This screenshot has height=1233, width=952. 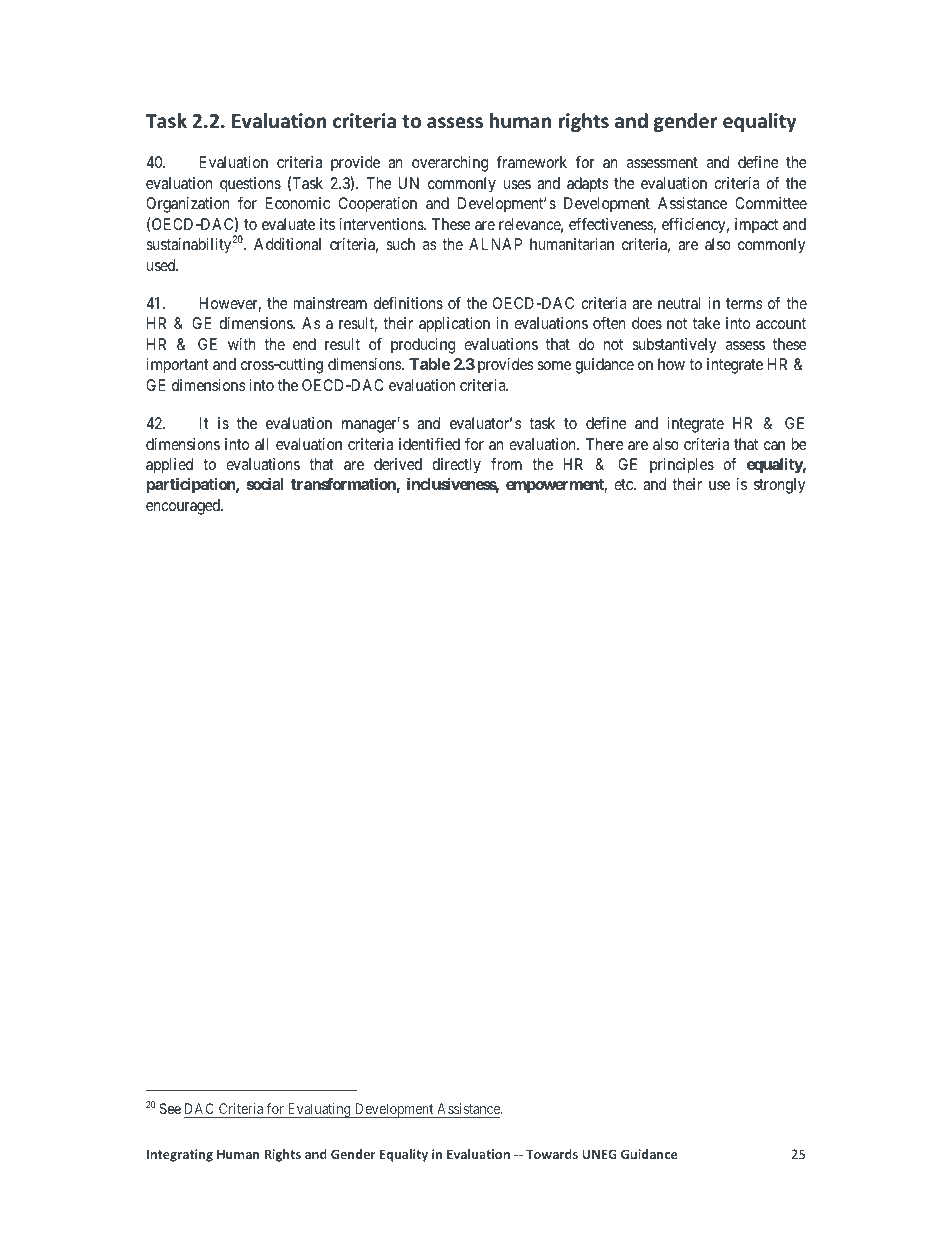 I want to click on strongly, so click(x=780, y=486).
